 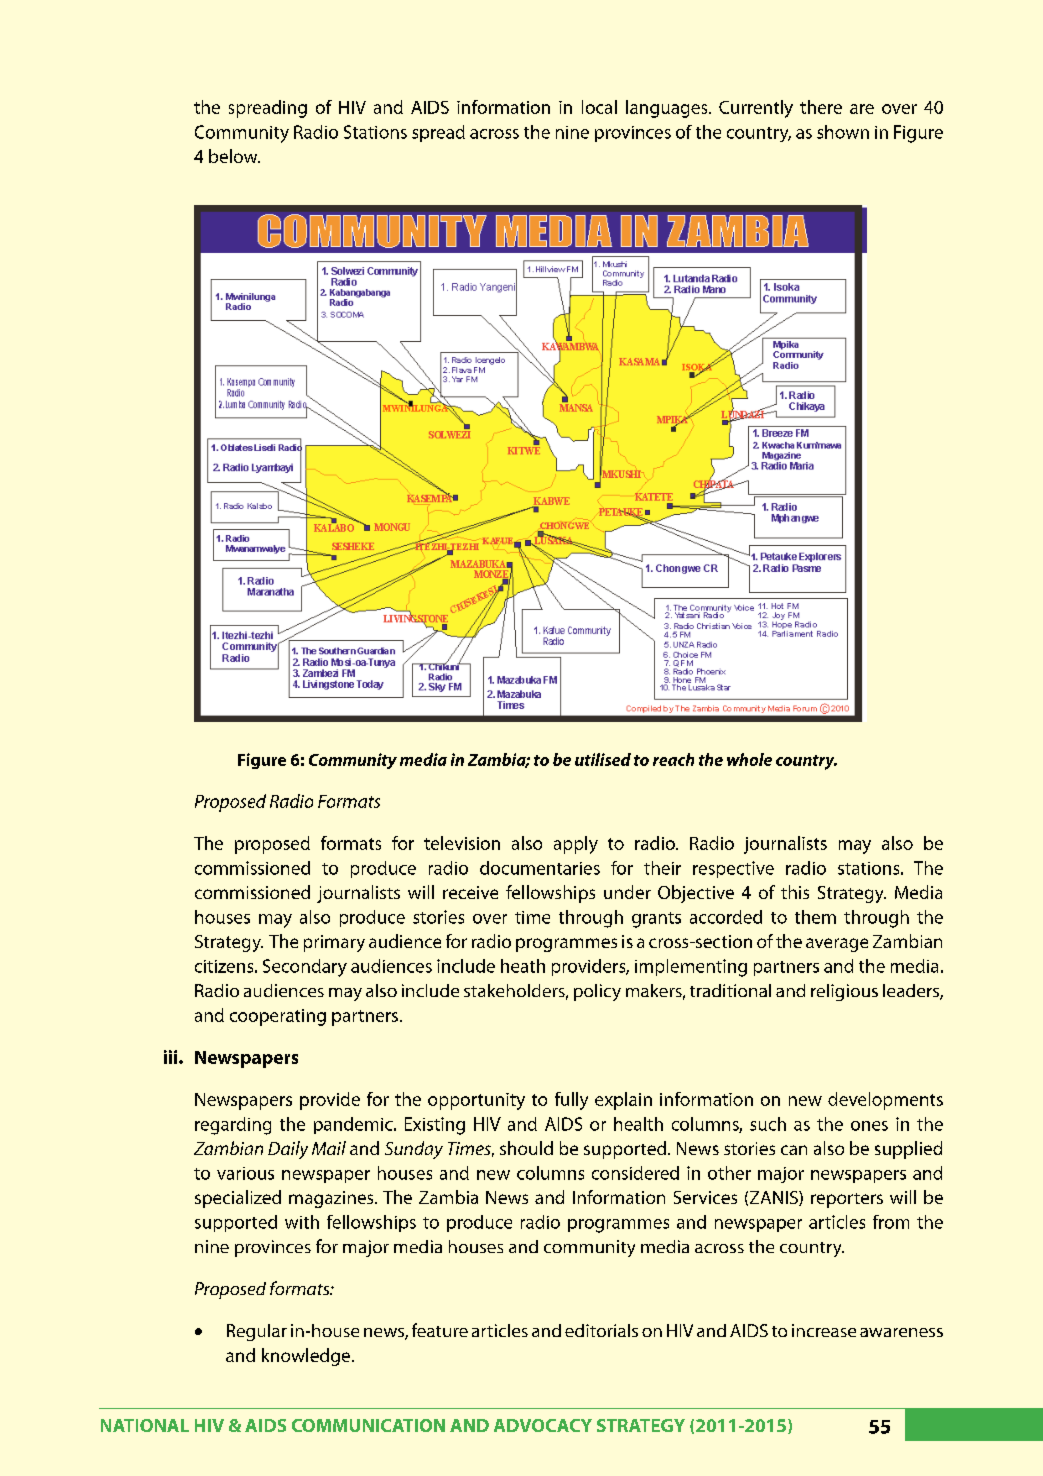 What do you see at coordinates (599, 107) in the screenshot?
I see `local` at bounding box center [599, 107].
